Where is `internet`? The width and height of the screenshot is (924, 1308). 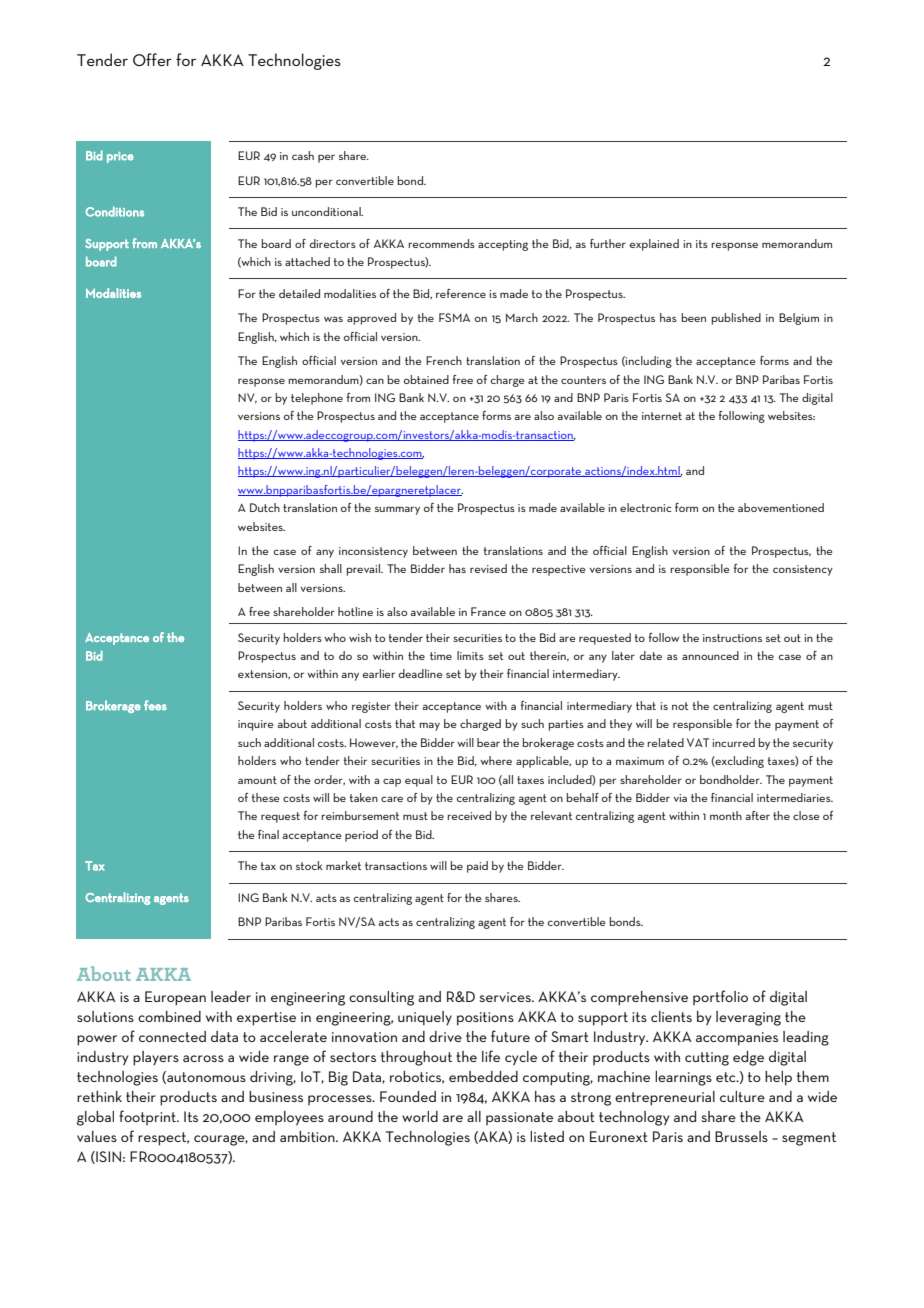
internet is located at coordinates (662, 416).
